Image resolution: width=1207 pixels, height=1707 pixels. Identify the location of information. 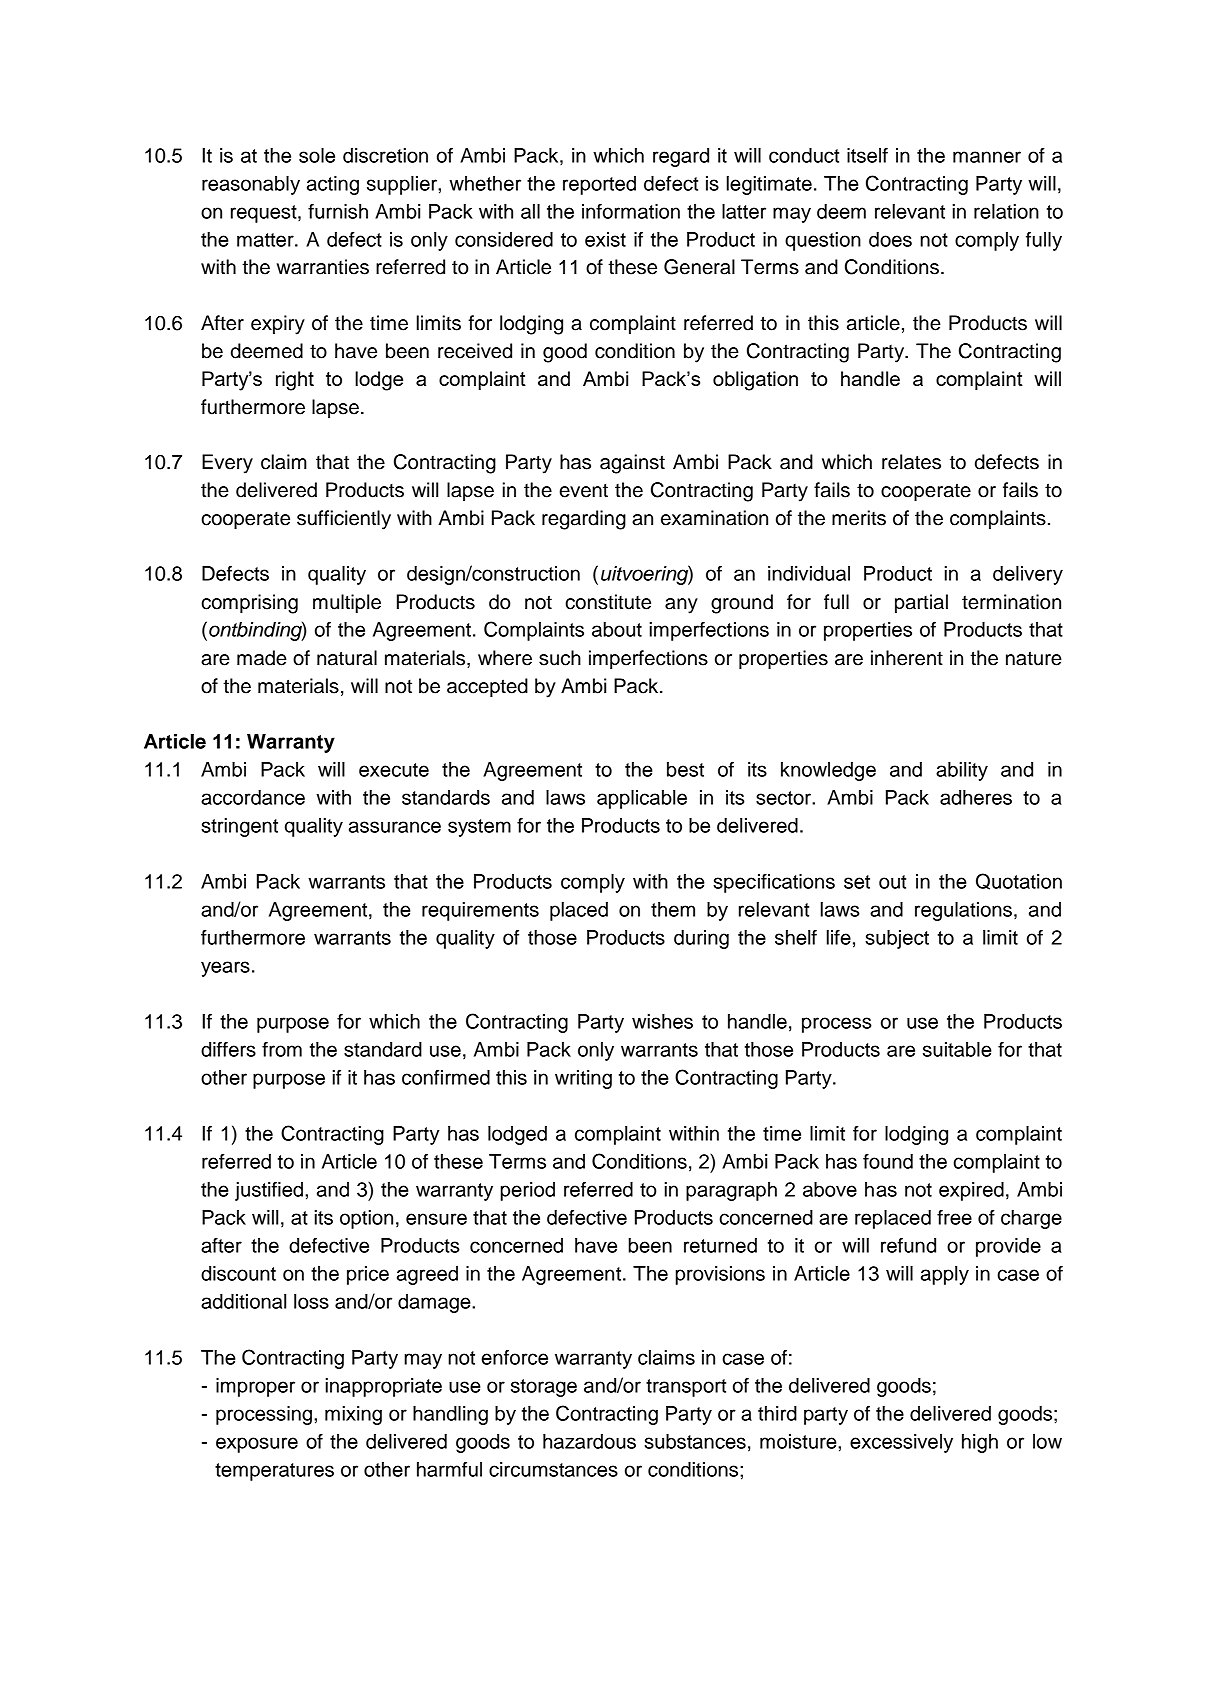
(631, 211).
